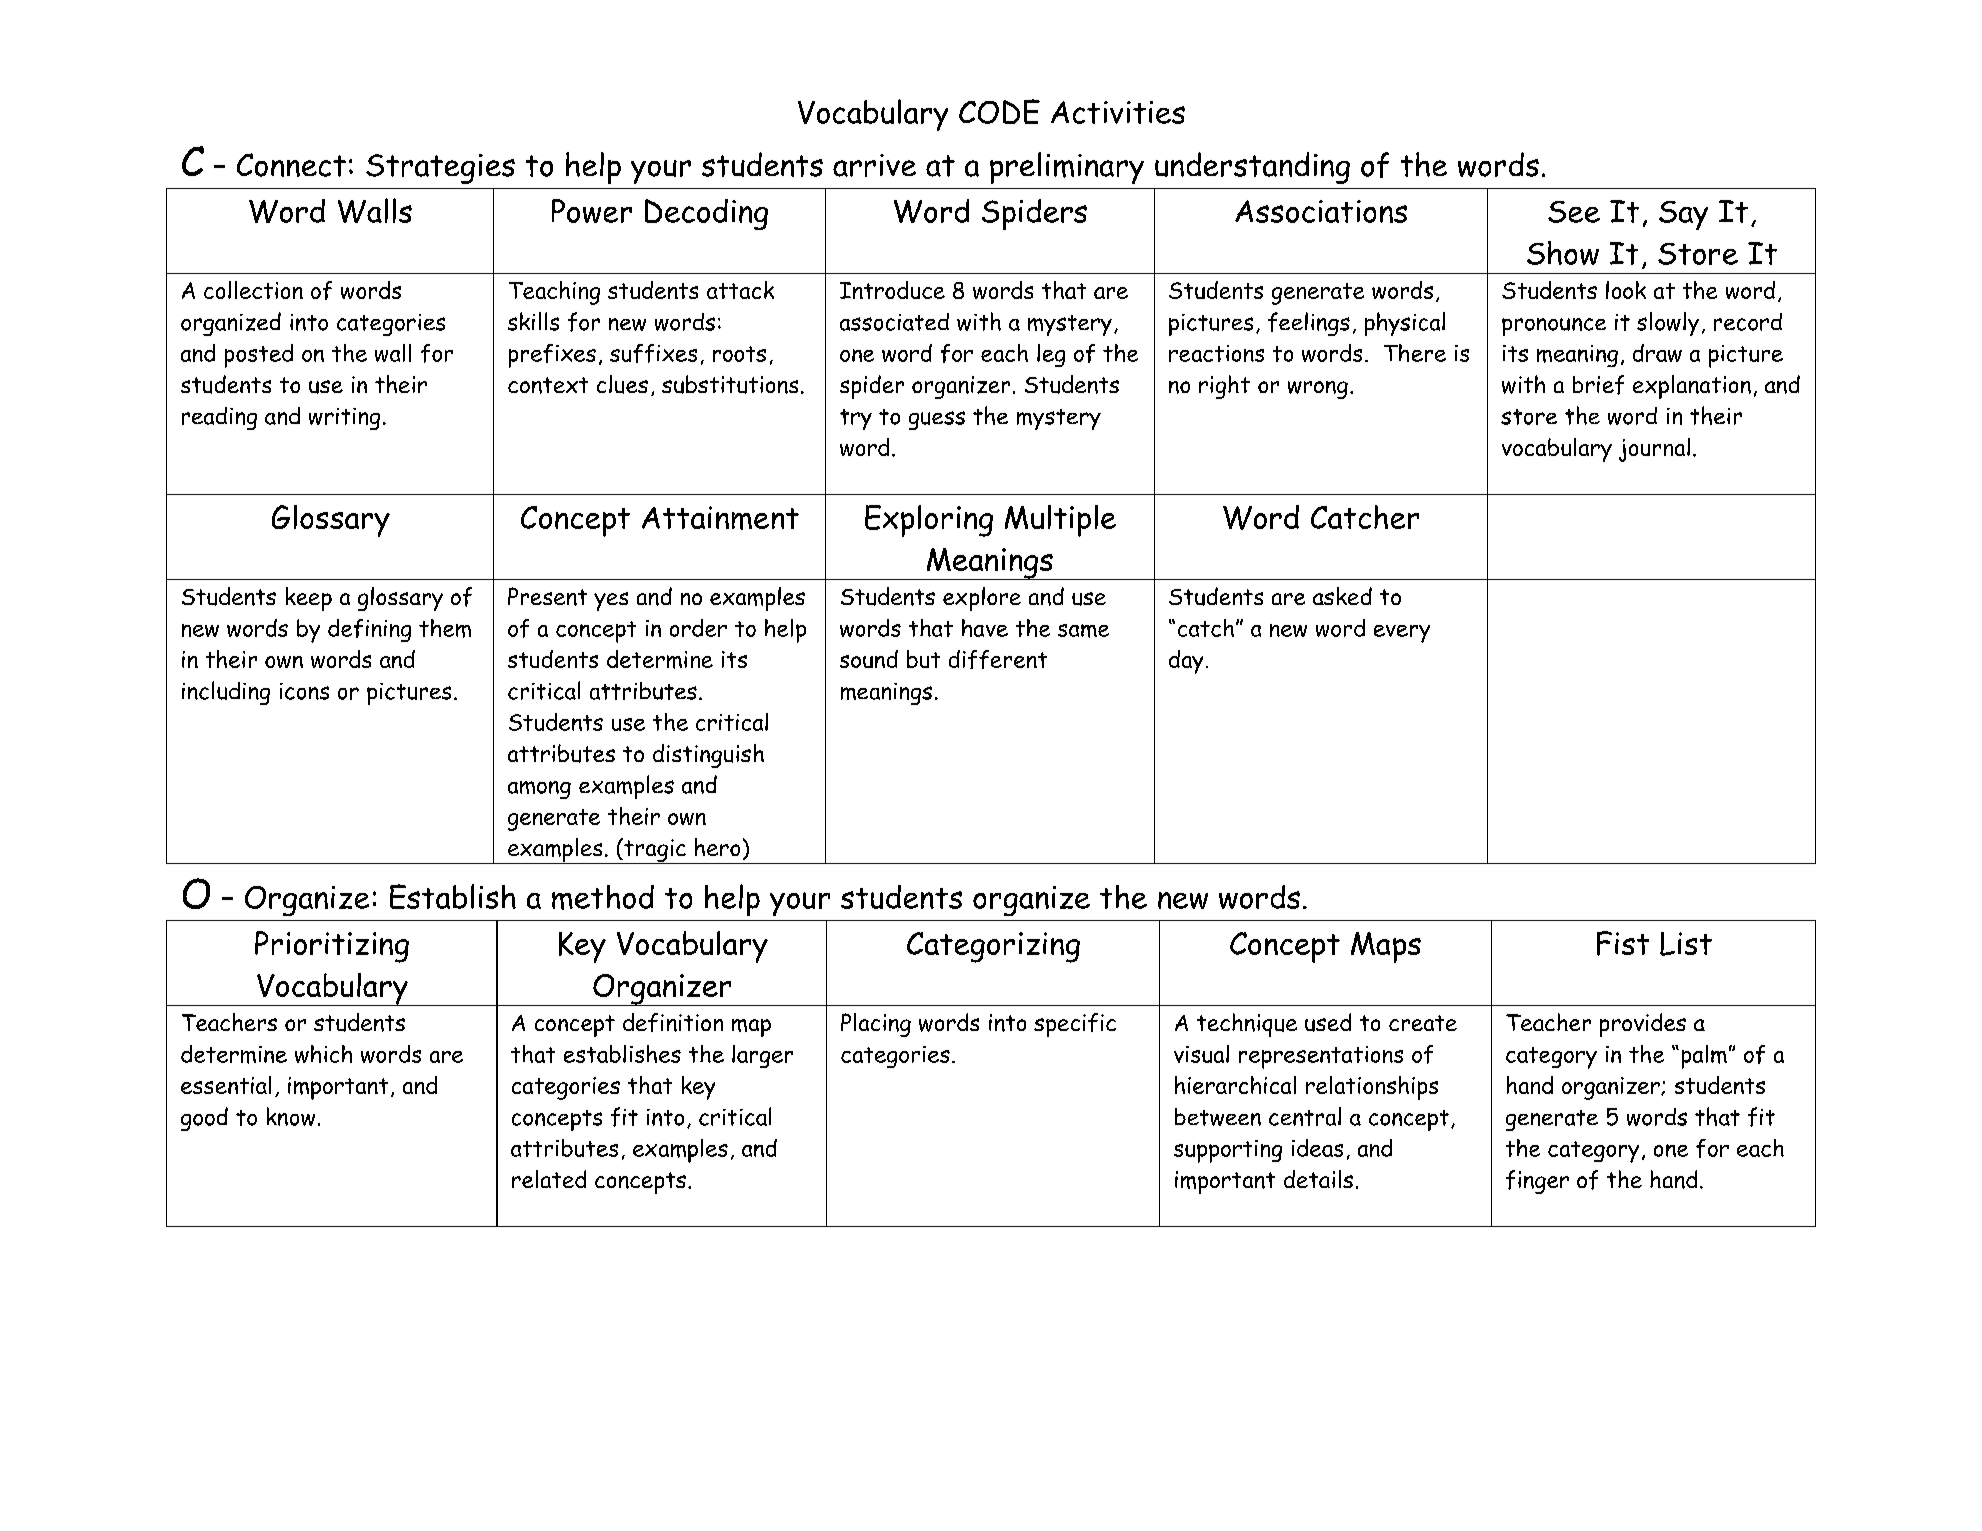 This screenshot has width=1982, height=1531. What do you see at coordinates (1574, 212) in the screenshot?
I see `See` at bounding box center [1574, 212].
